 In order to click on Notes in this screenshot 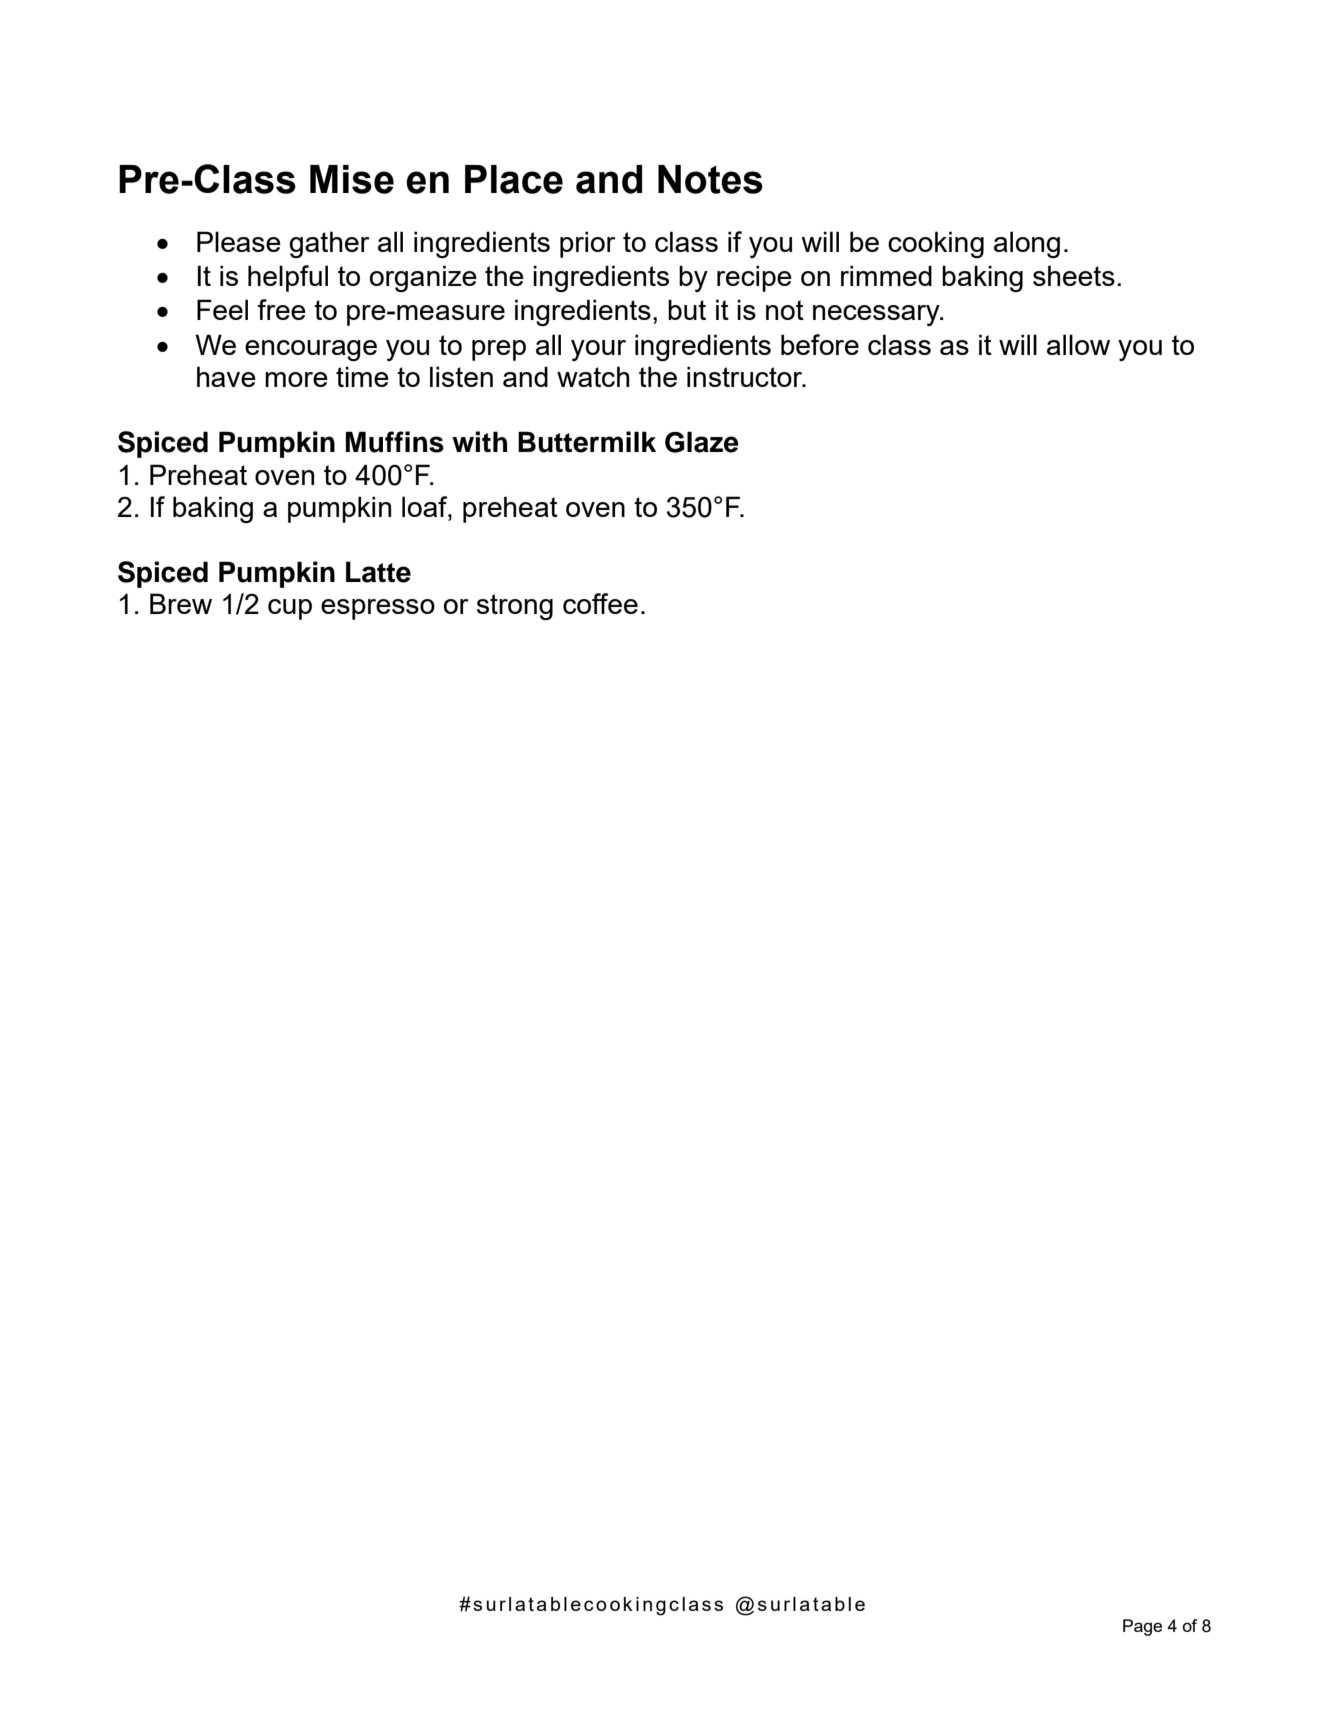, I will do `click(710, 179)`.
